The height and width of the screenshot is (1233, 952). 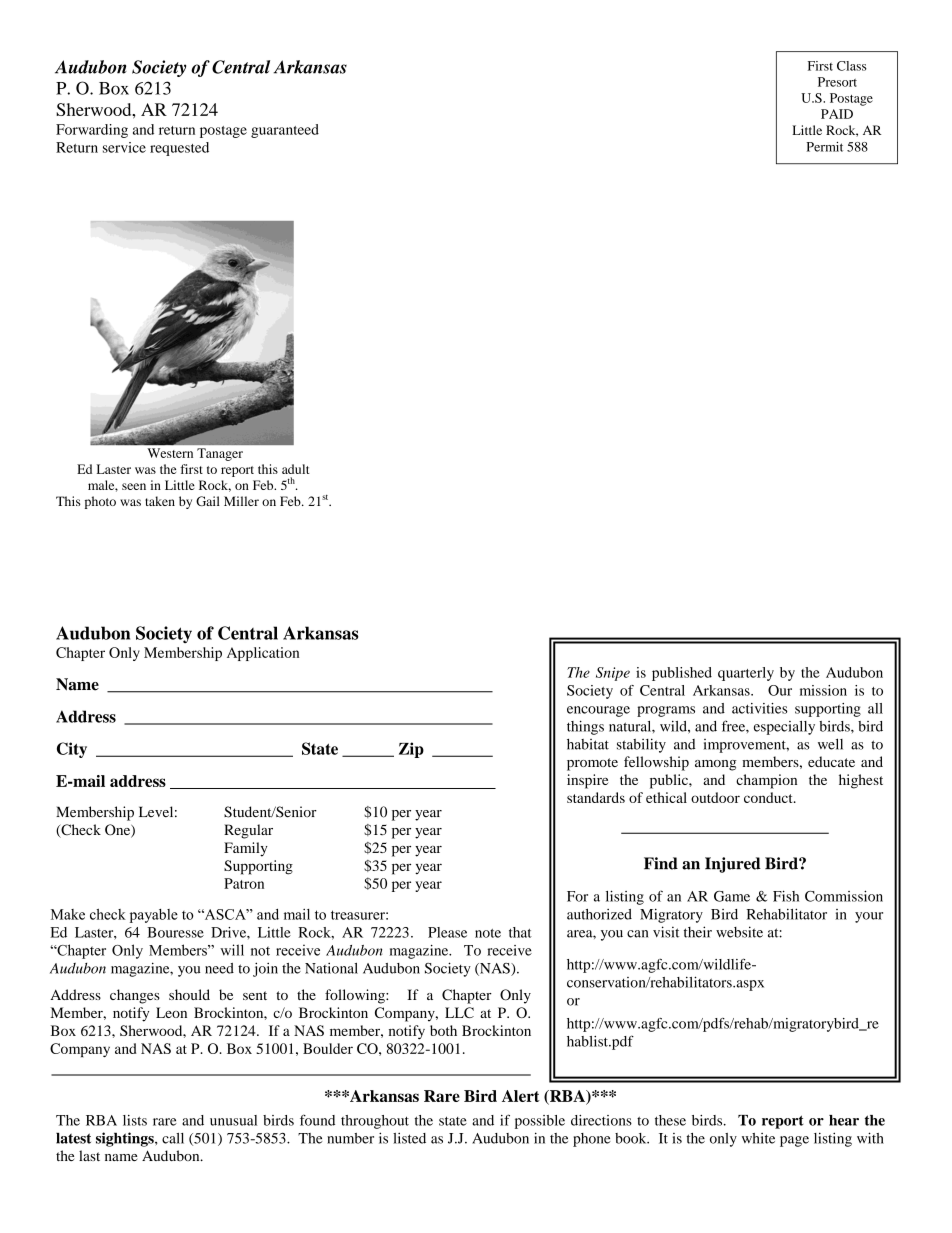 What do you see at coordinates (135, 1120) in the screenshot?
I see `lists` at bounding box center [135, 1120].
